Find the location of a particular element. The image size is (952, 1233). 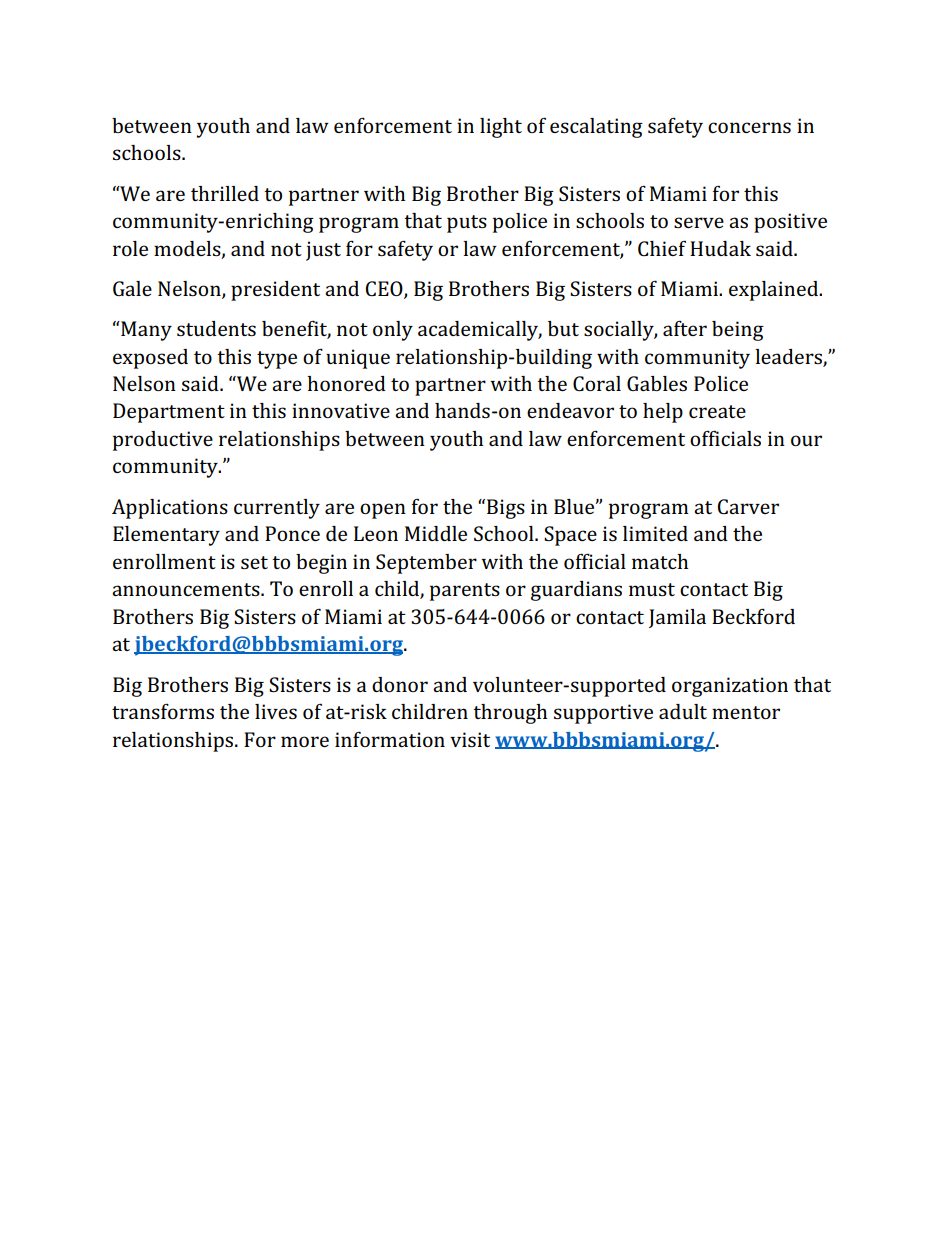

light is located at coordinates (501, 128).
